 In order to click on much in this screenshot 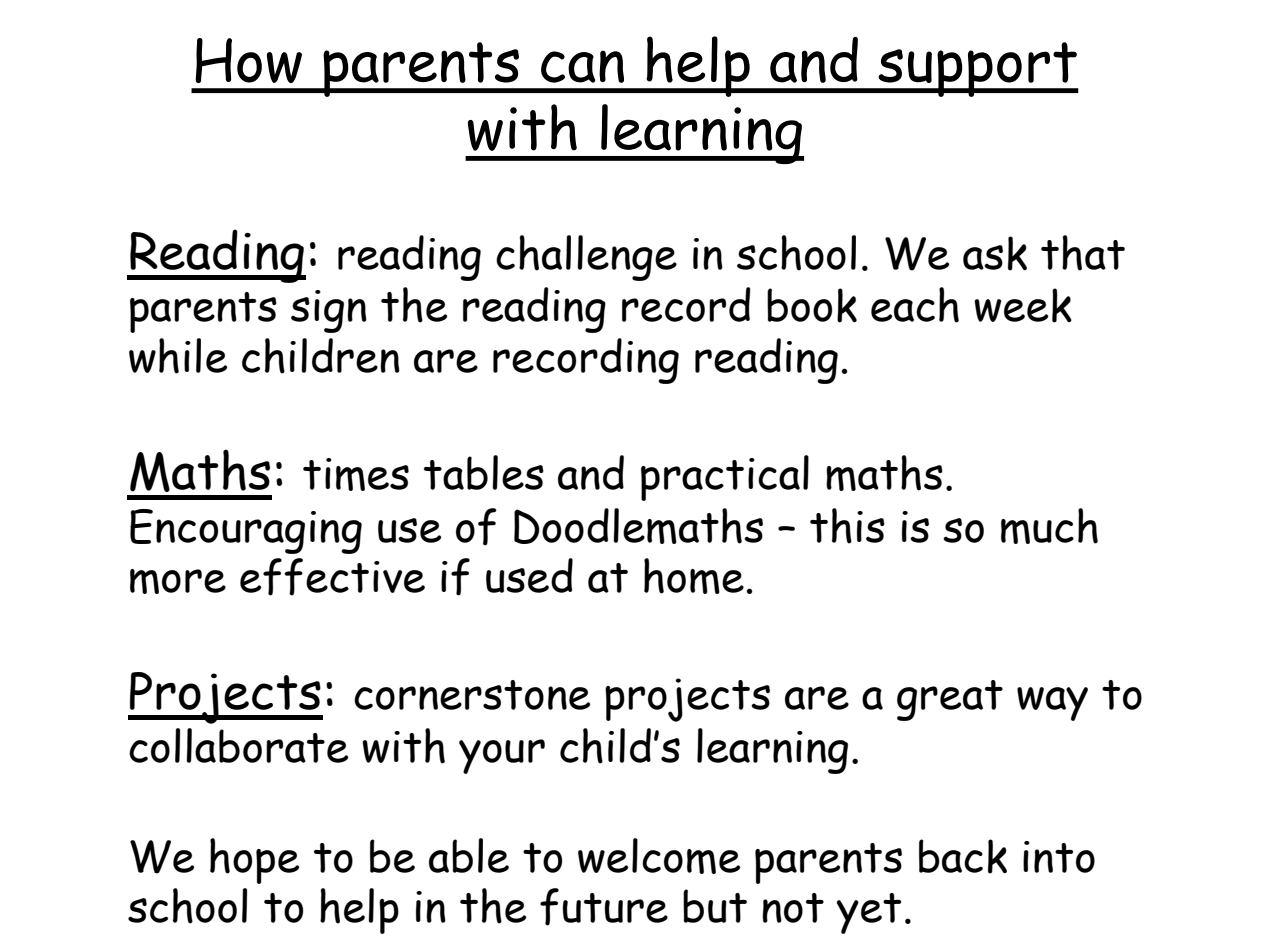, I will do `click(1049, 526)`.
